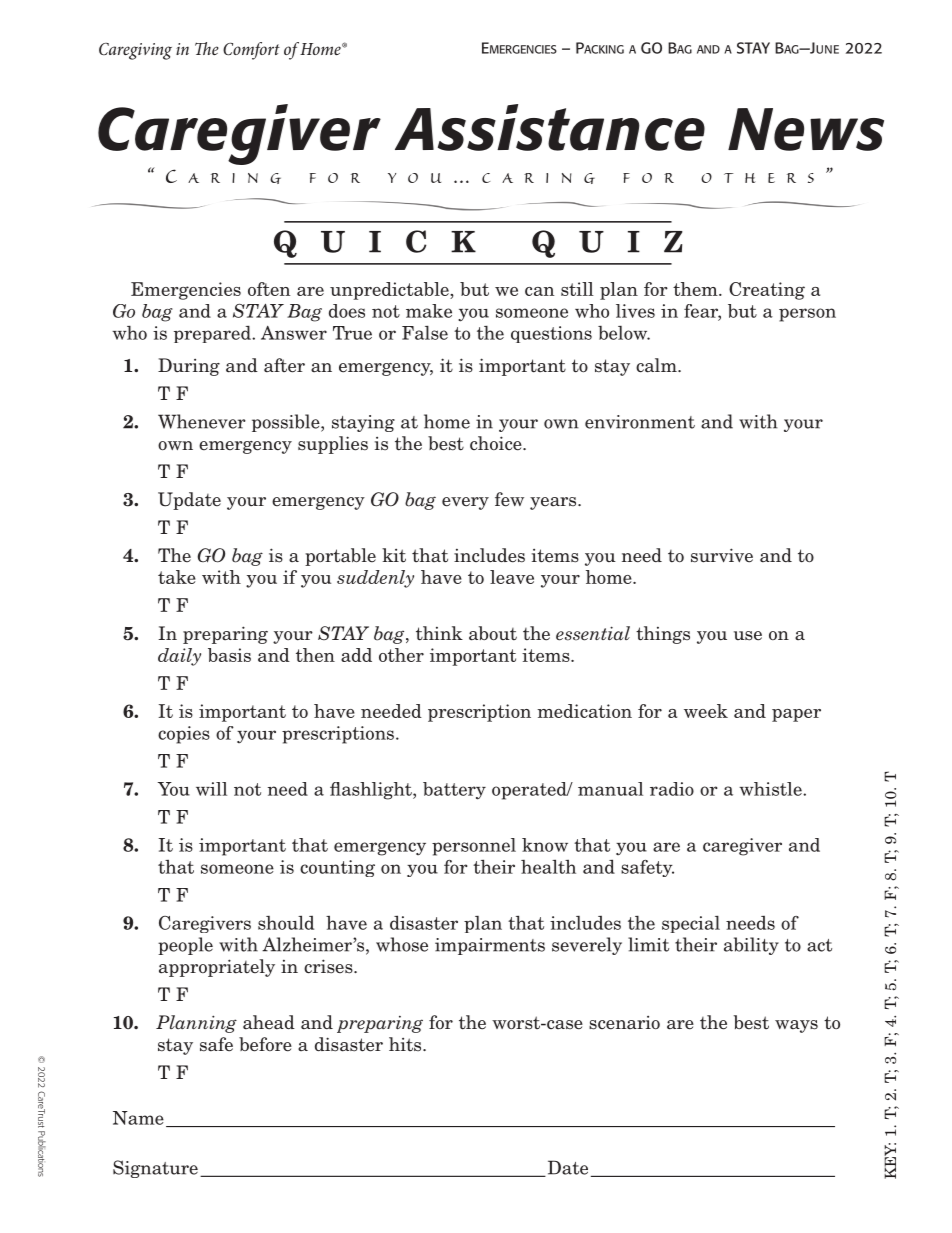 This screenshot has height=1233, width=952. What do you see at coordinates (493, 633) in the screenshot?
I see `about` at bounding box center [493, 633].
